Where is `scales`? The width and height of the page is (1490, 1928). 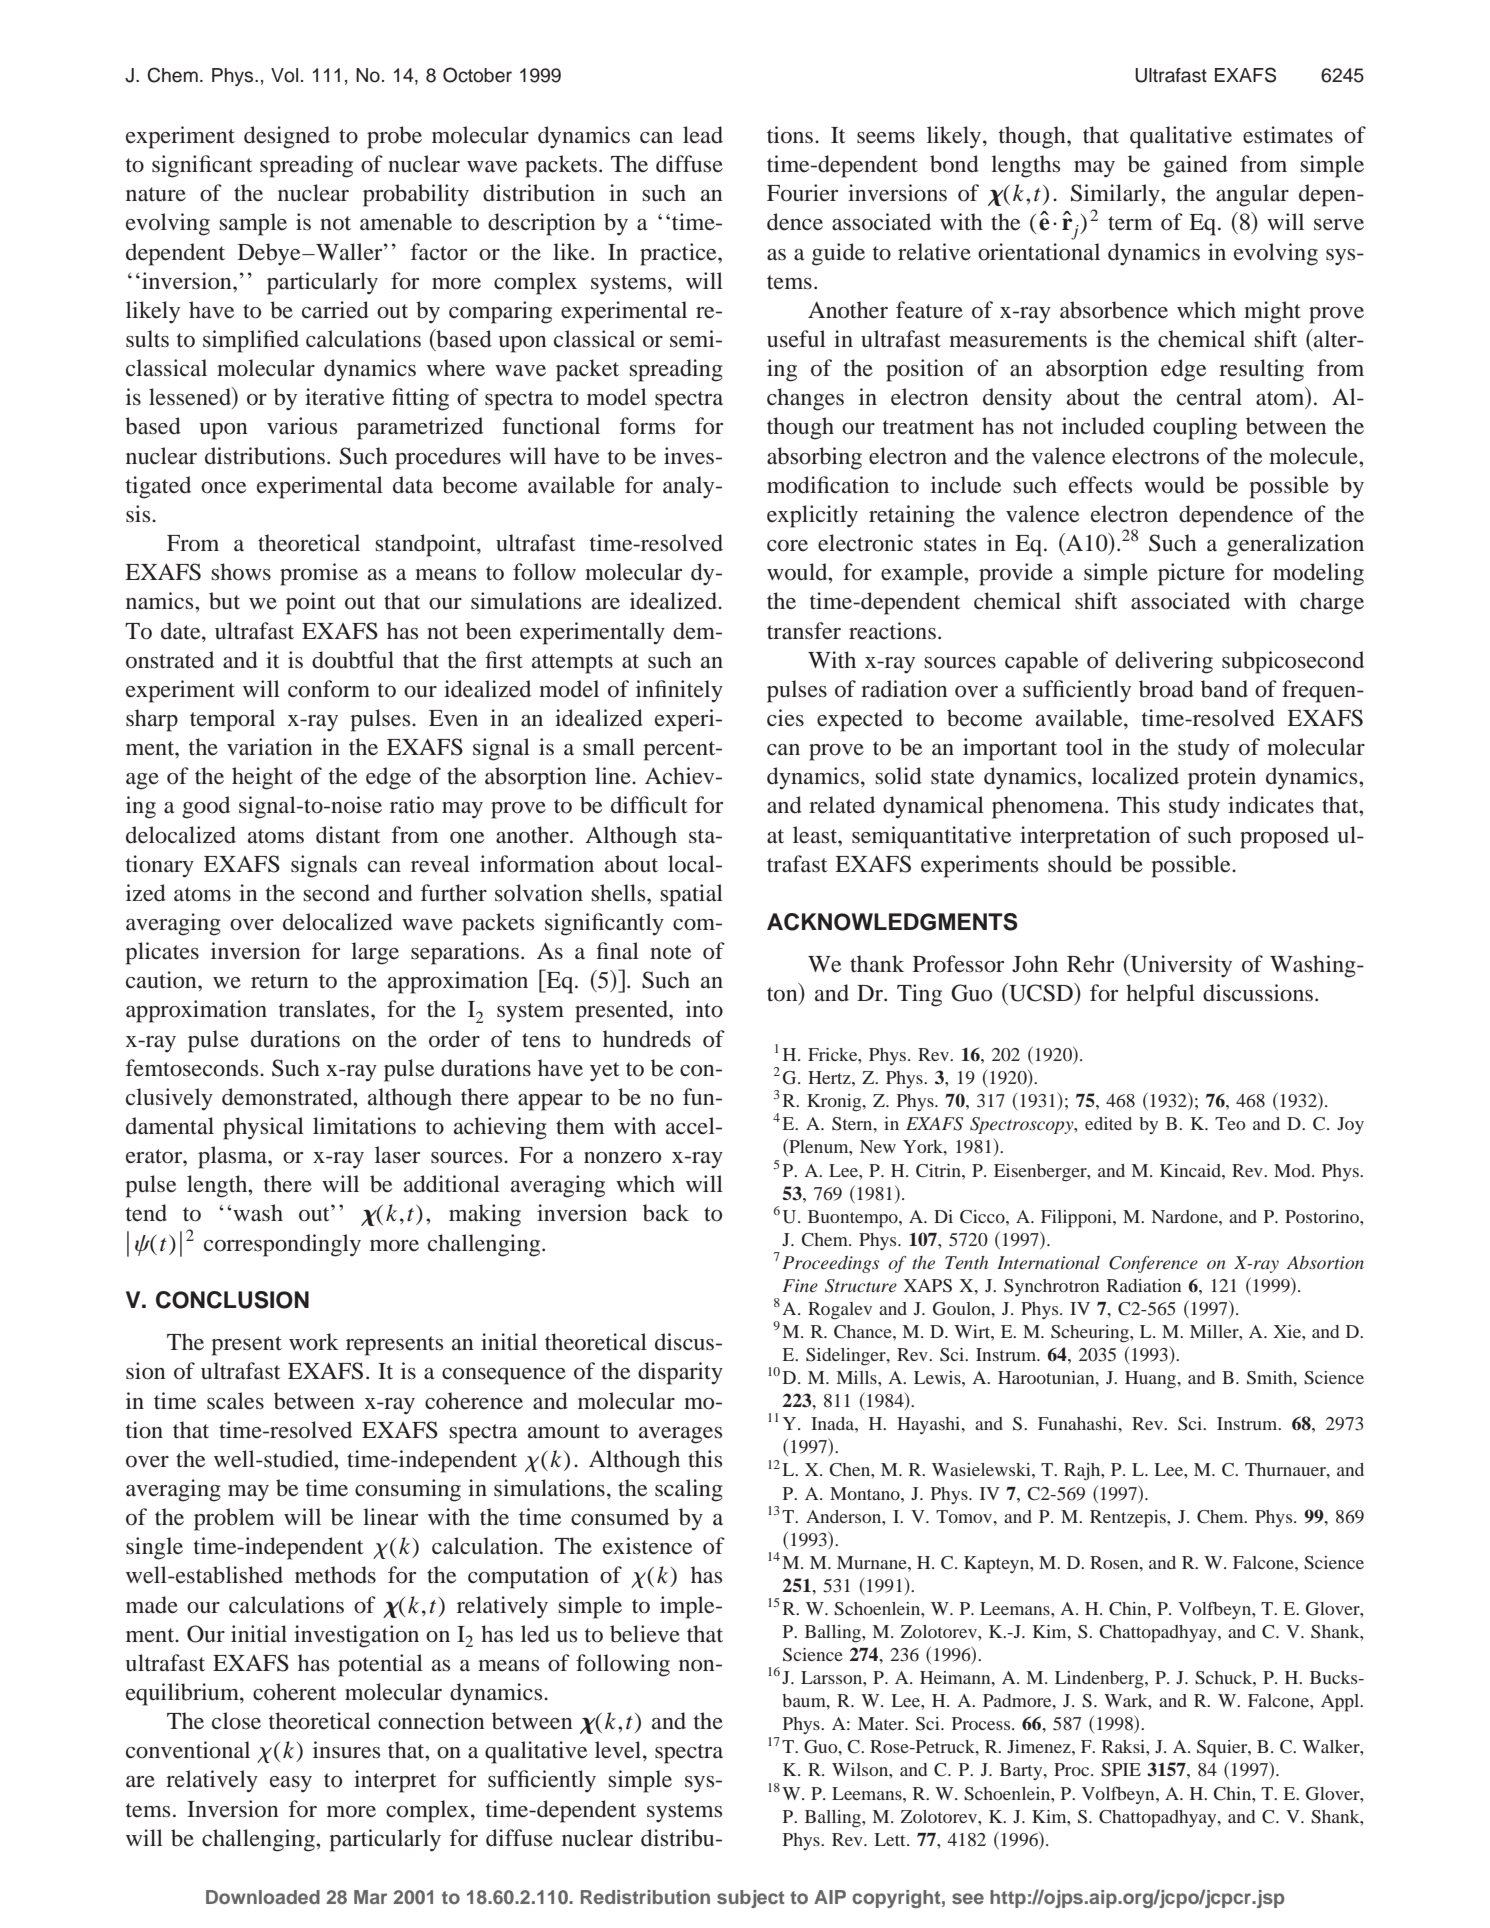
scales is located at coordinates (235, 1401).
